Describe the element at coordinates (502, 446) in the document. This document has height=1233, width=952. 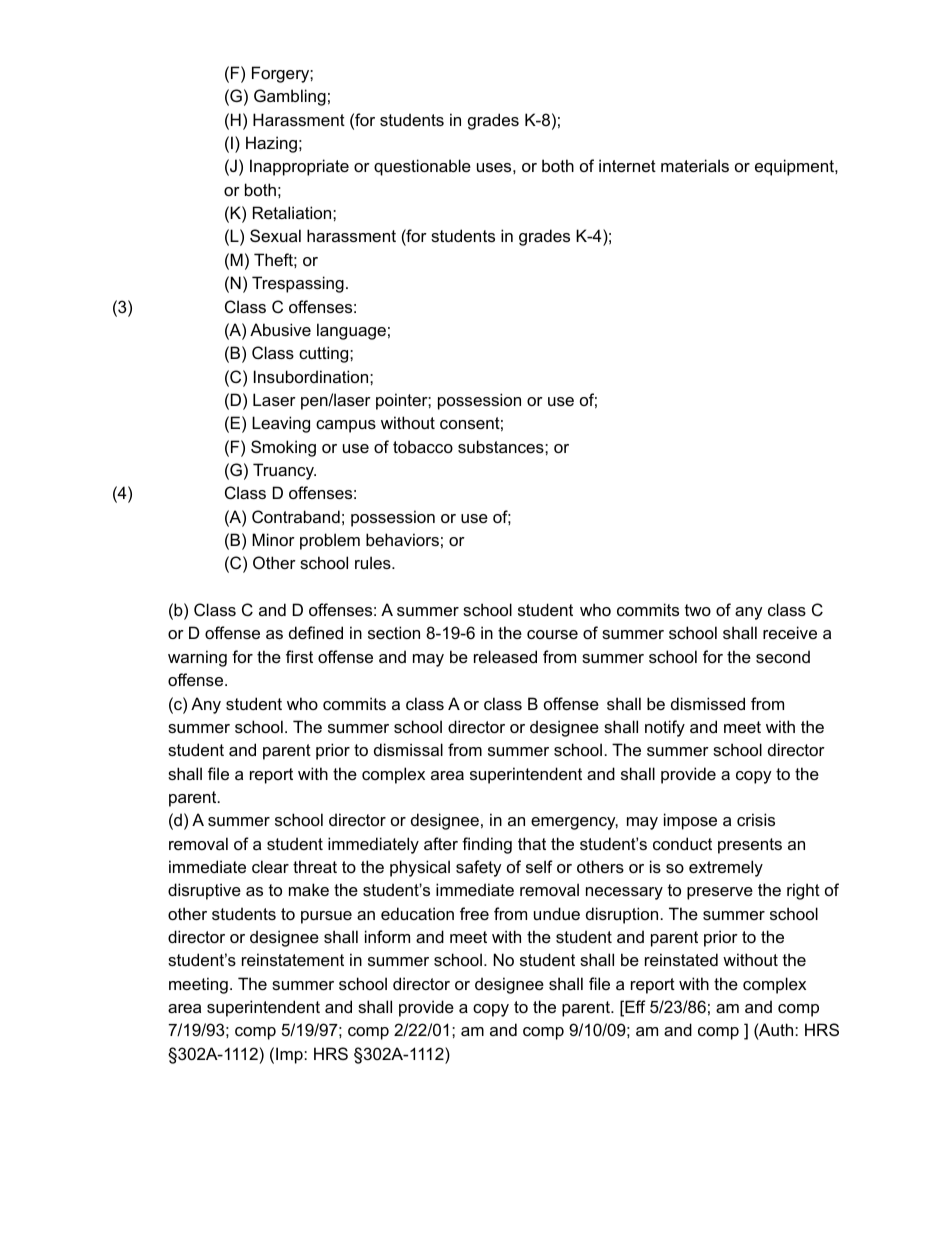
I see `substances` at that location.
